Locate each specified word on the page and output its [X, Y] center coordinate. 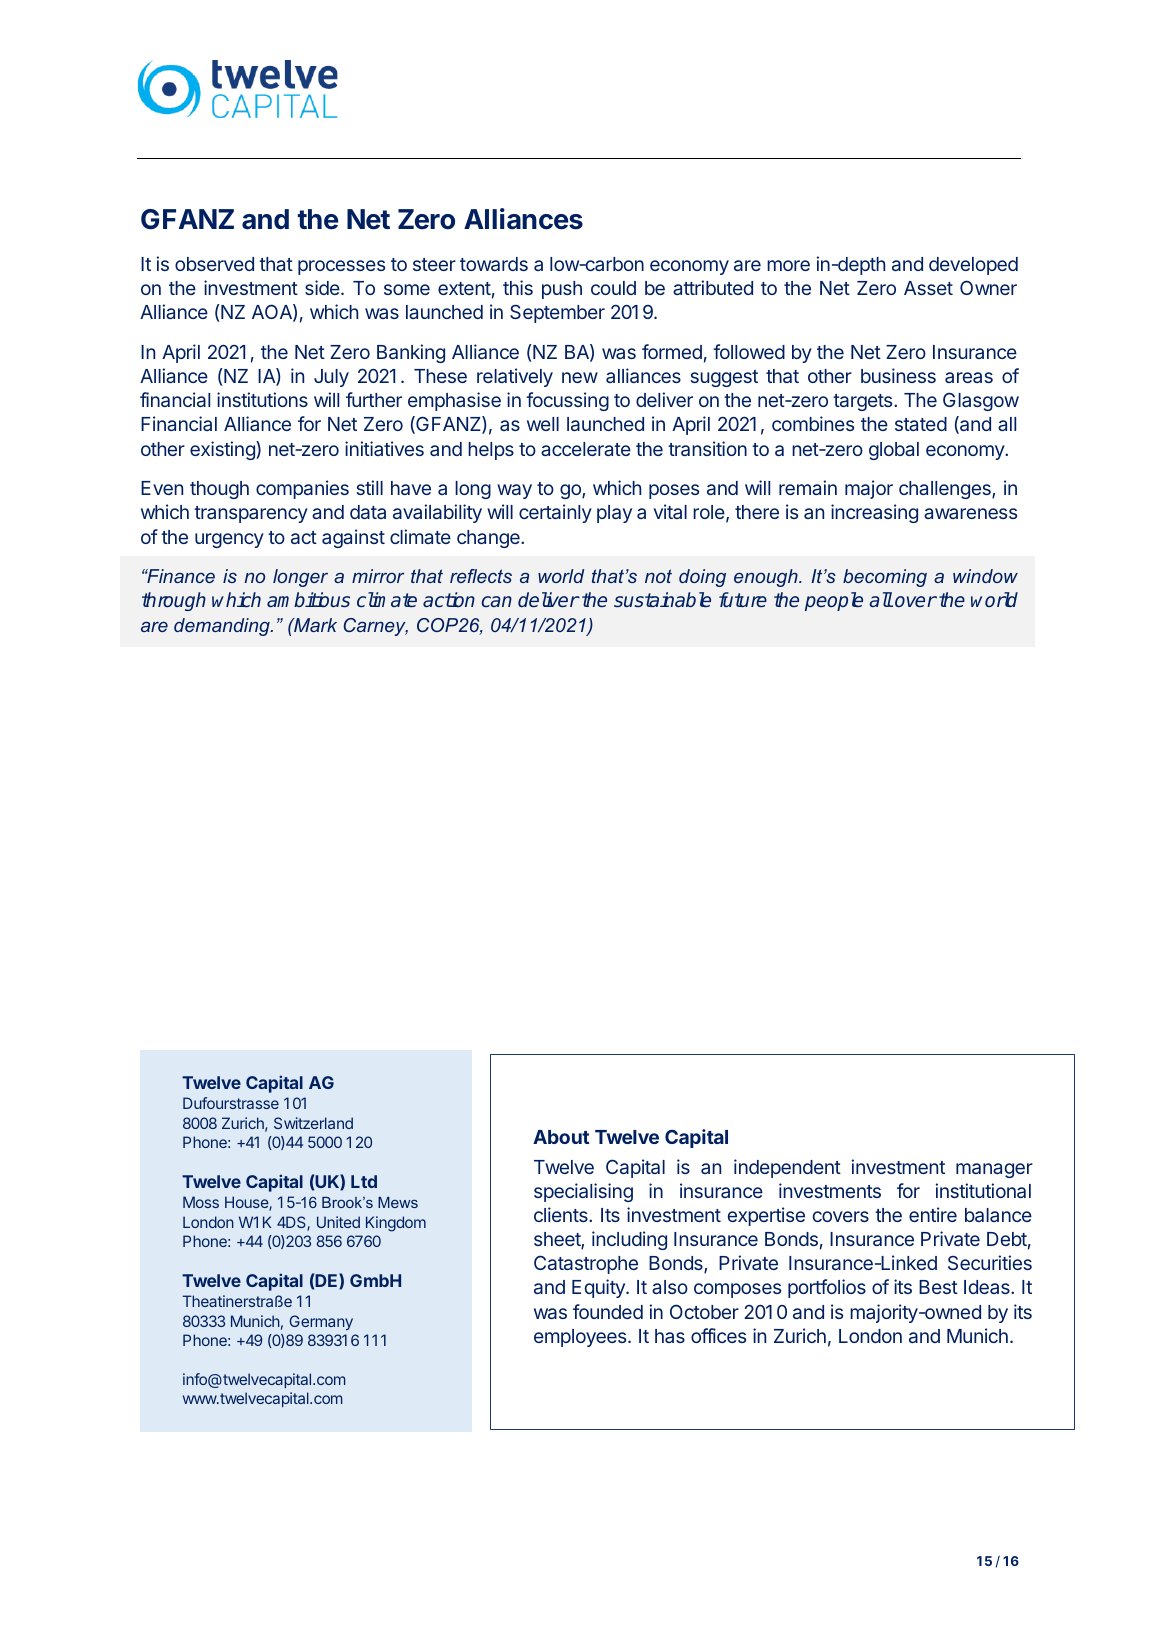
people [834, 601]
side [323, 287]
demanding [223, 627]
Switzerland [313, 1123]
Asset [928, 288]
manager [994, 1170]
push [562, 290]
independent [787, 1168]
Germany [321, 1322]
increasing [874, 513]
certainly [555, 513]
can [497, 601]
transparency [251, 514]
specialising [583, 1192]
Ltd [364, 1181]
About [561, 1137]
